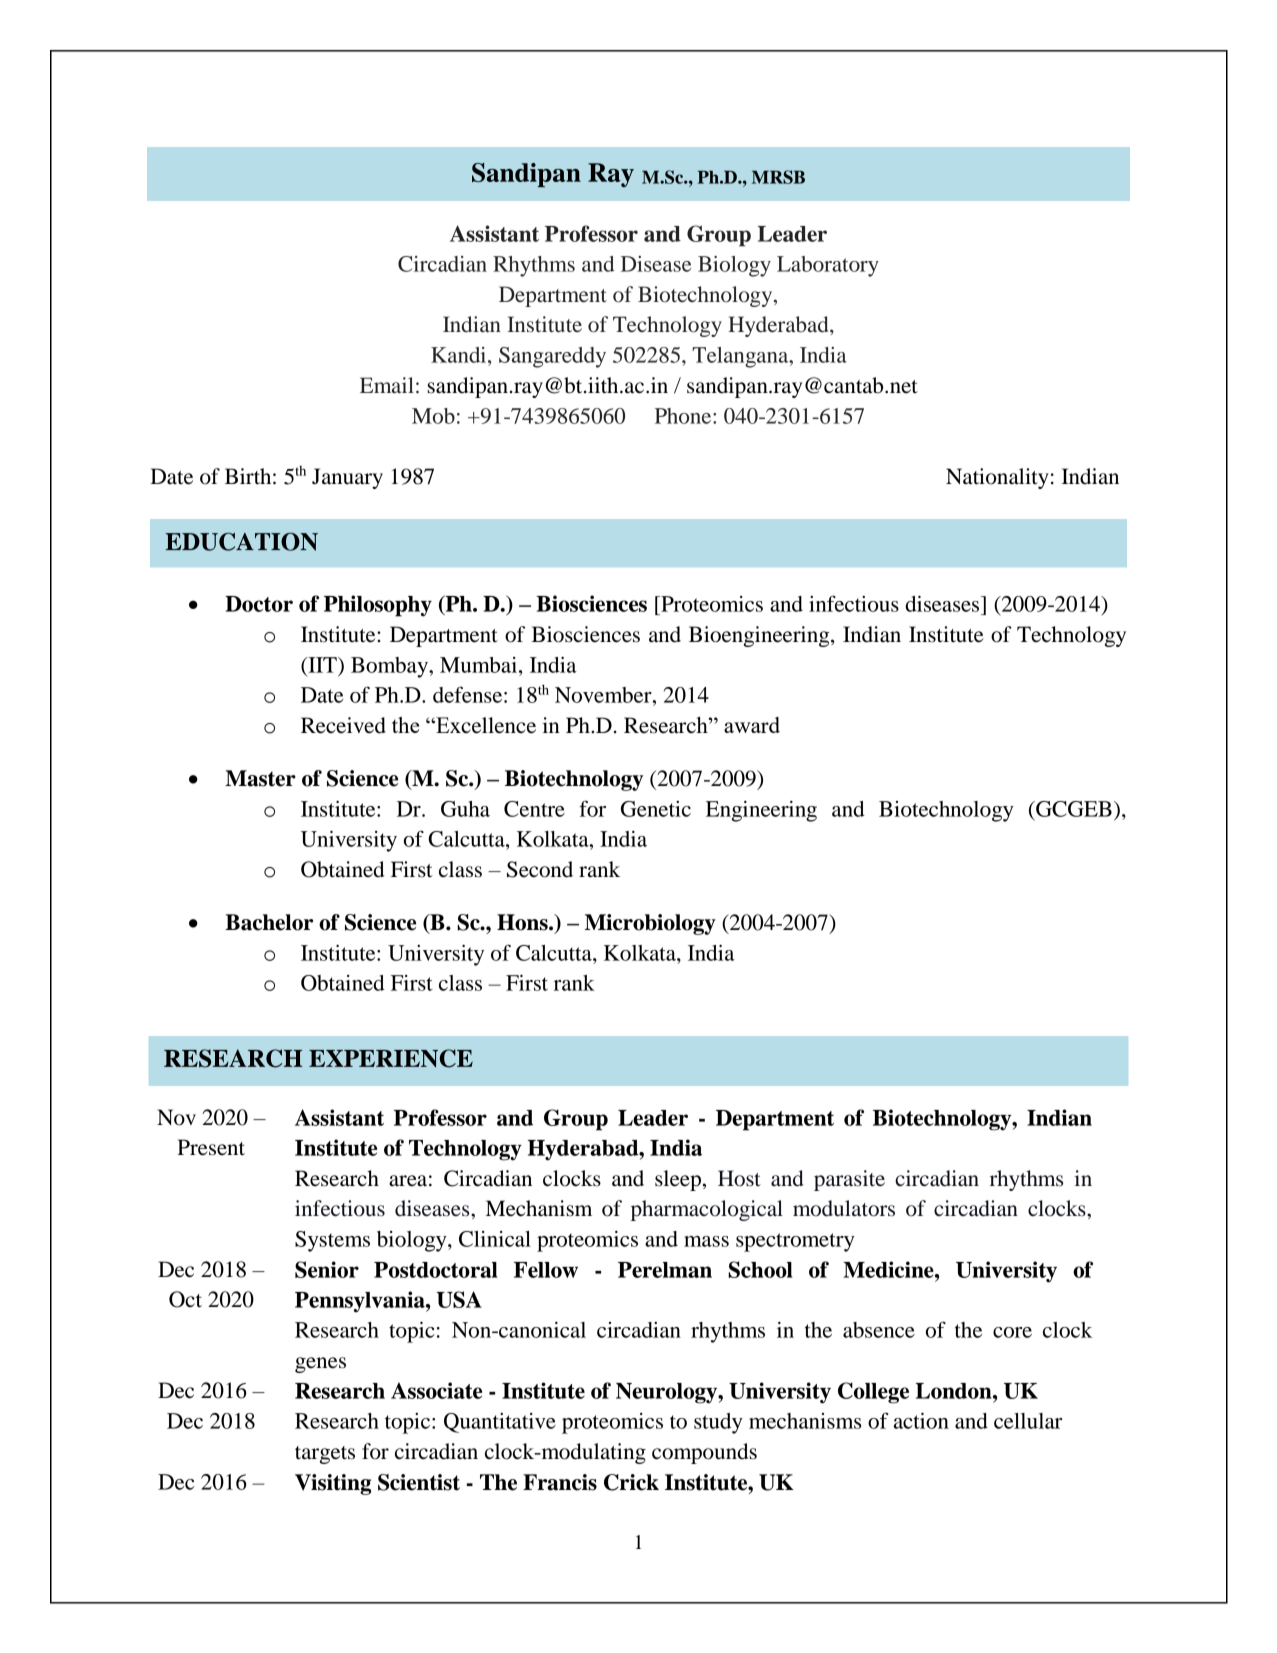  I want to click on targets, so click(325, 1455).
